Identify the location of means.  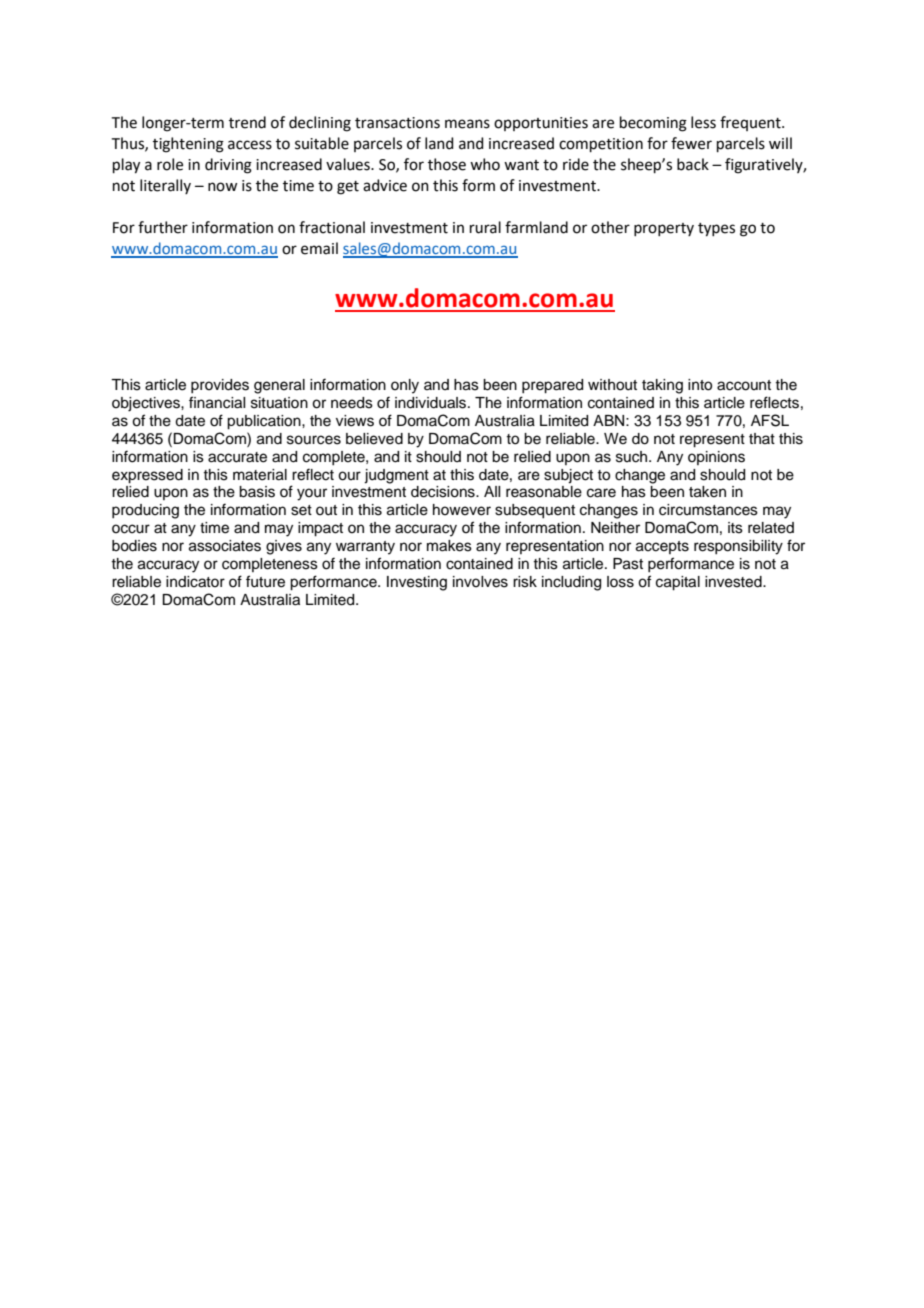
(467, 124).
